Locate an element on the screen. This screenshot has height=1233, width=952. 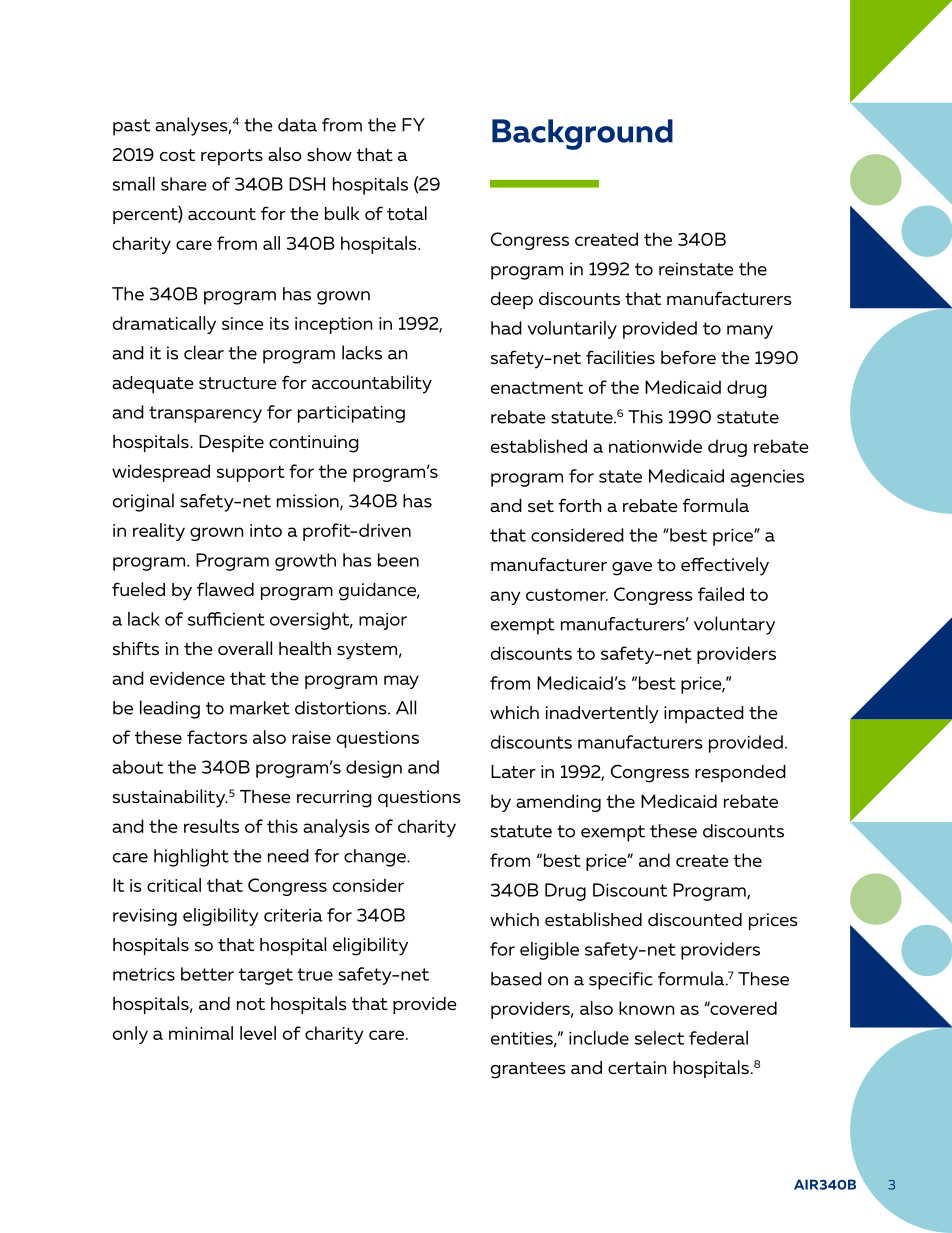
flawed is located at coordinates (225, 589).
